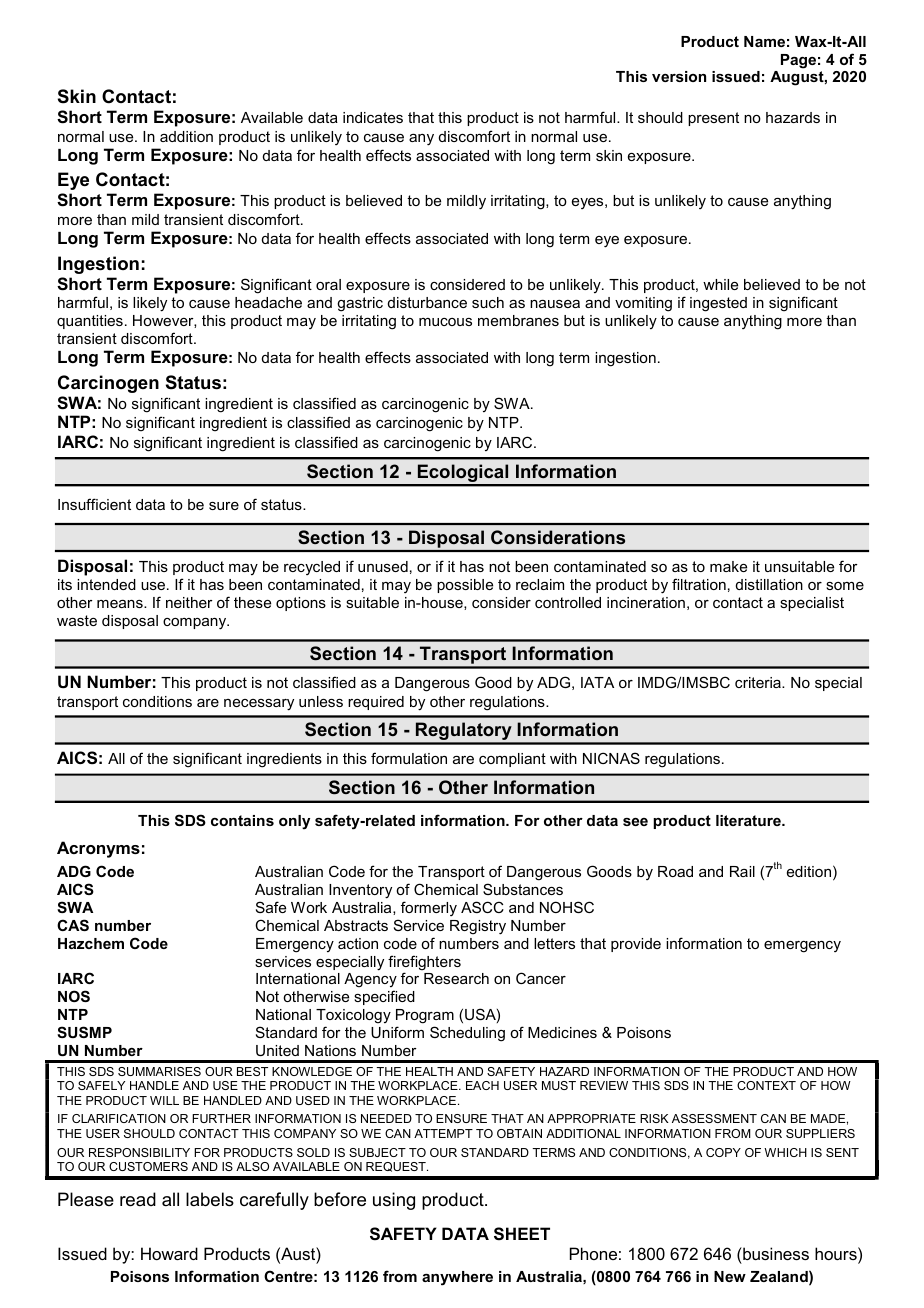 The height and width of the screenshot is (1308, 924). I want to click on possible, so click(465, 586).
